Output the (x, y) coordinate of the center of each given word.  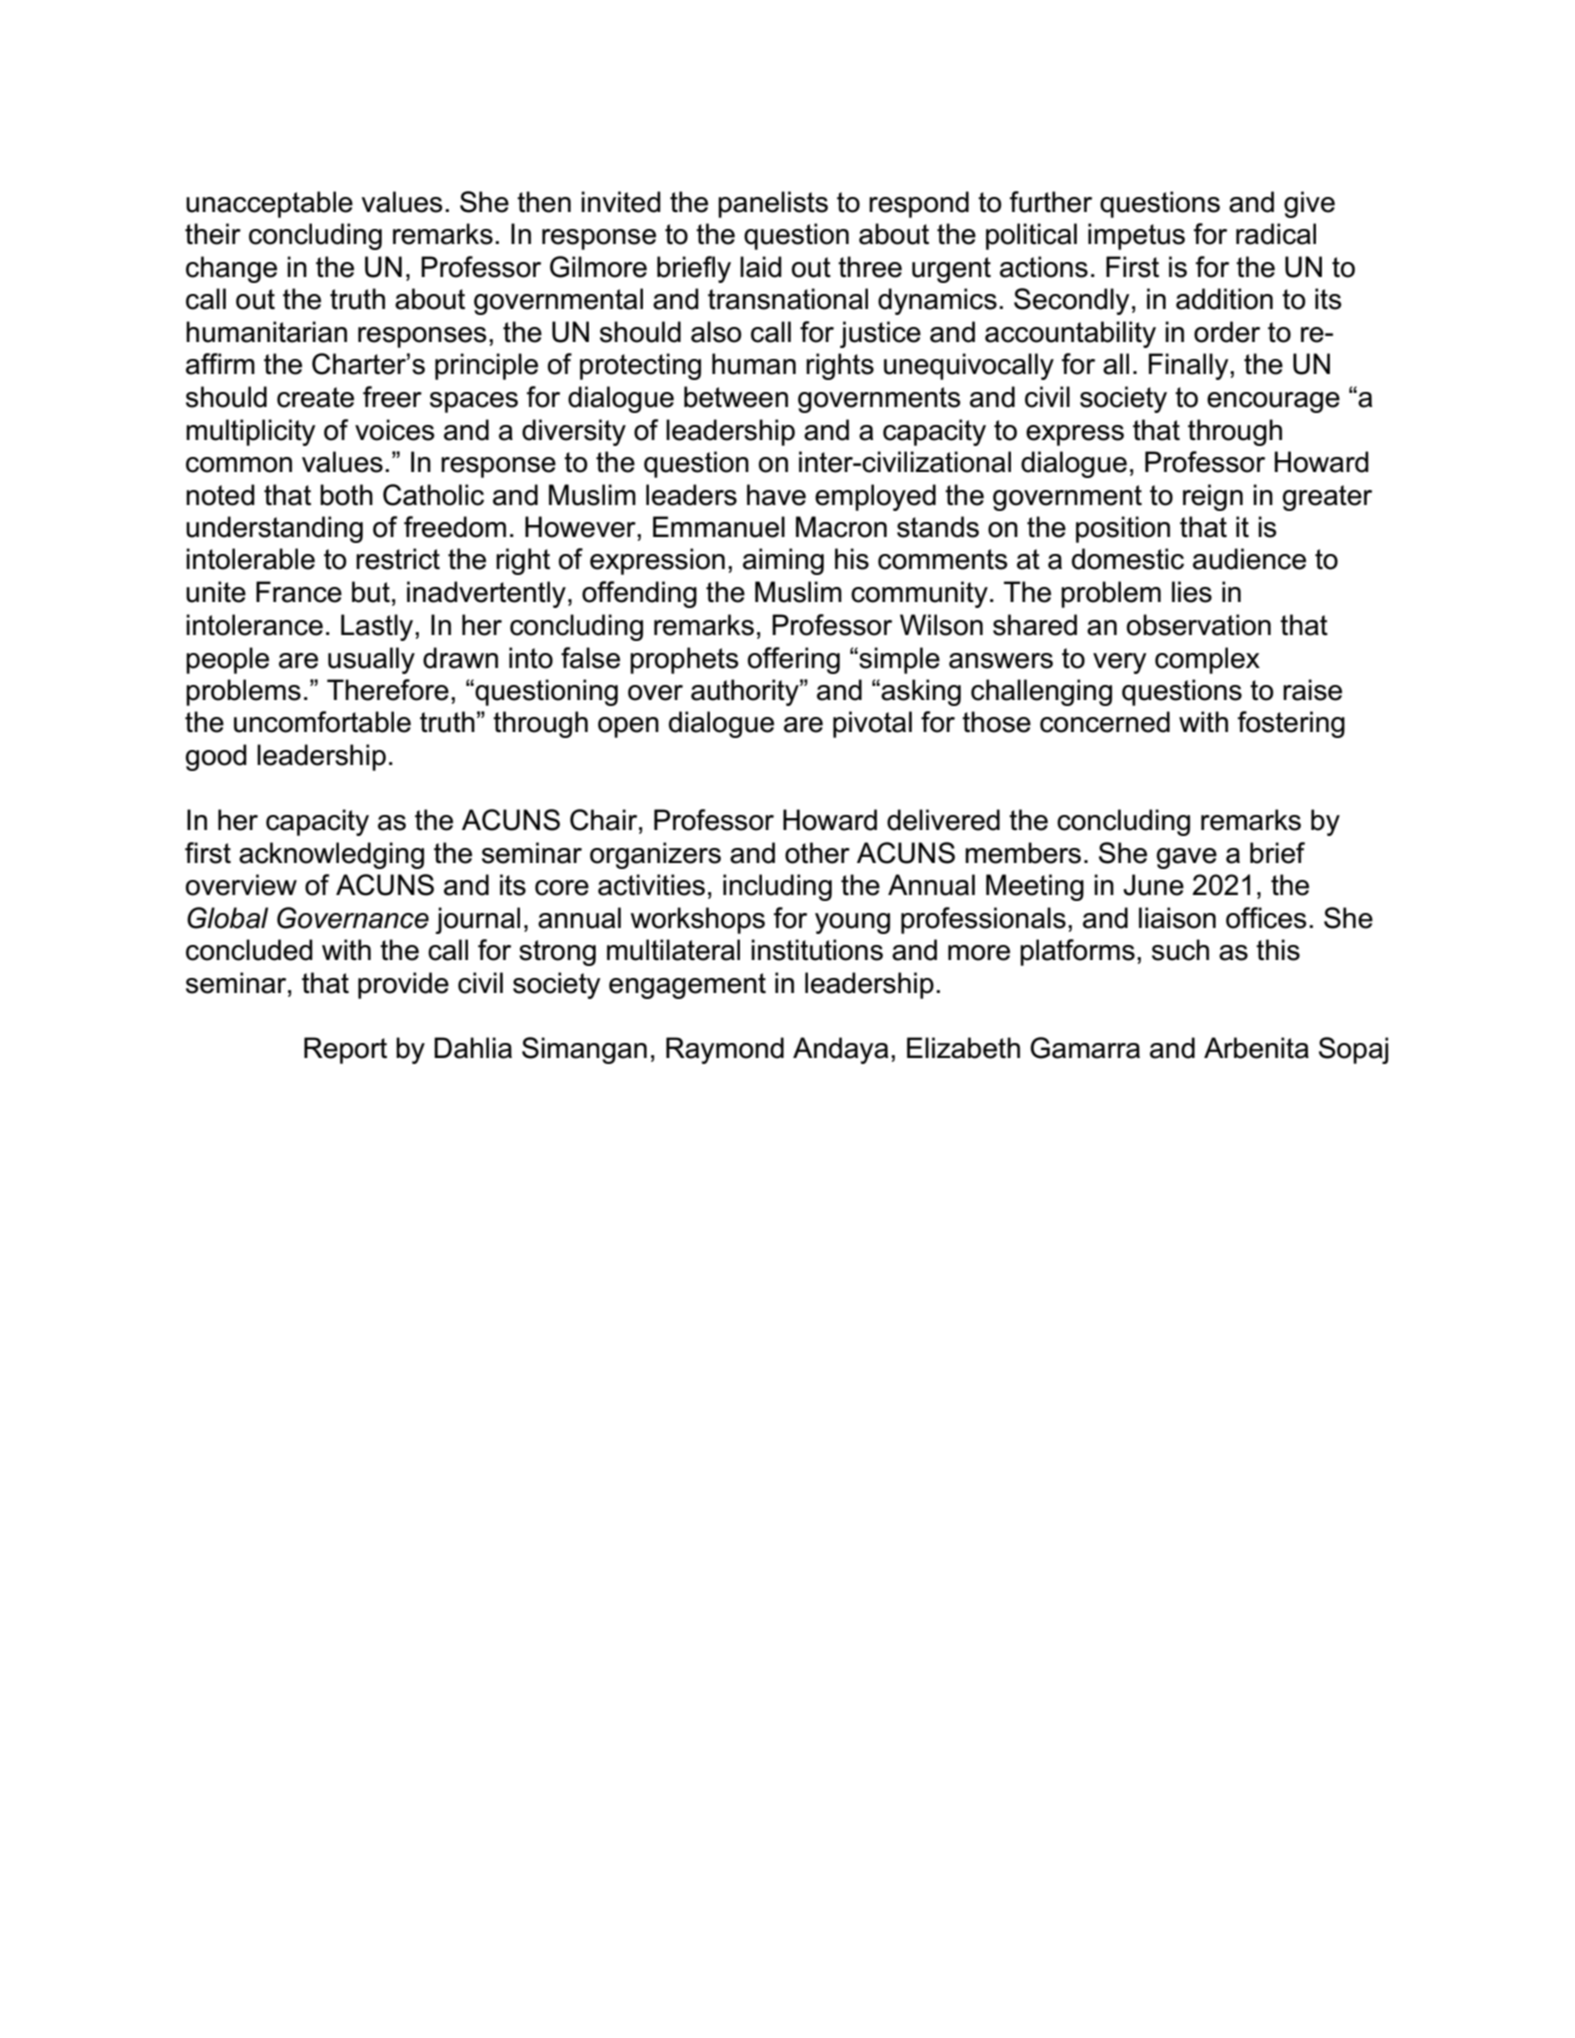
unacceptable (269, 204)
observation (1199, 625)
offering (794, 660)
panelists (773, 204)
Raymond (725, 1050)
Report (345, 1050)
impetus (1136, 236)
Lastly (378, 627)
